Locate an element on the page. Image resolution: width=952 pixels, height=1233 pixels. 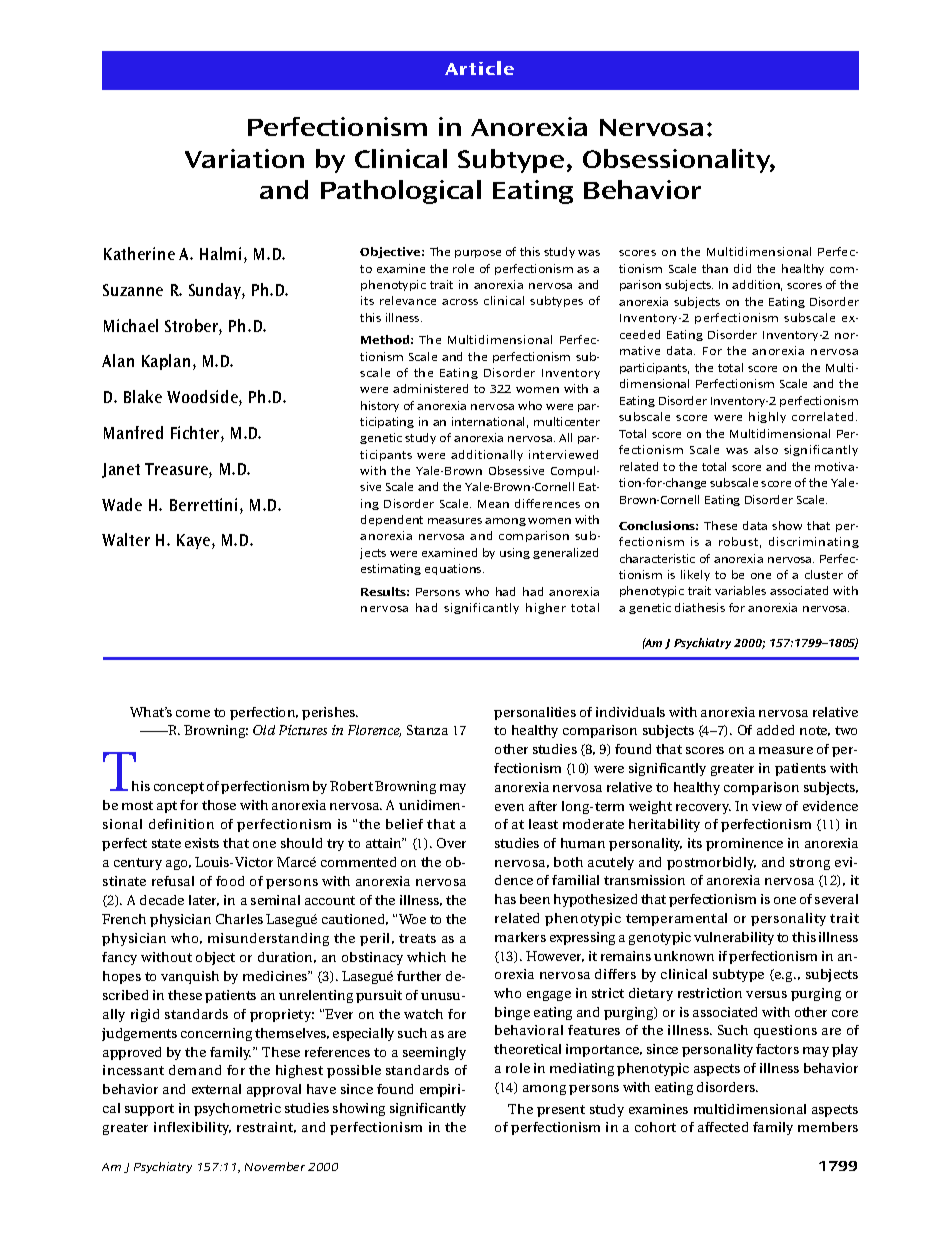
administered is located at coordinates (430, 388).
